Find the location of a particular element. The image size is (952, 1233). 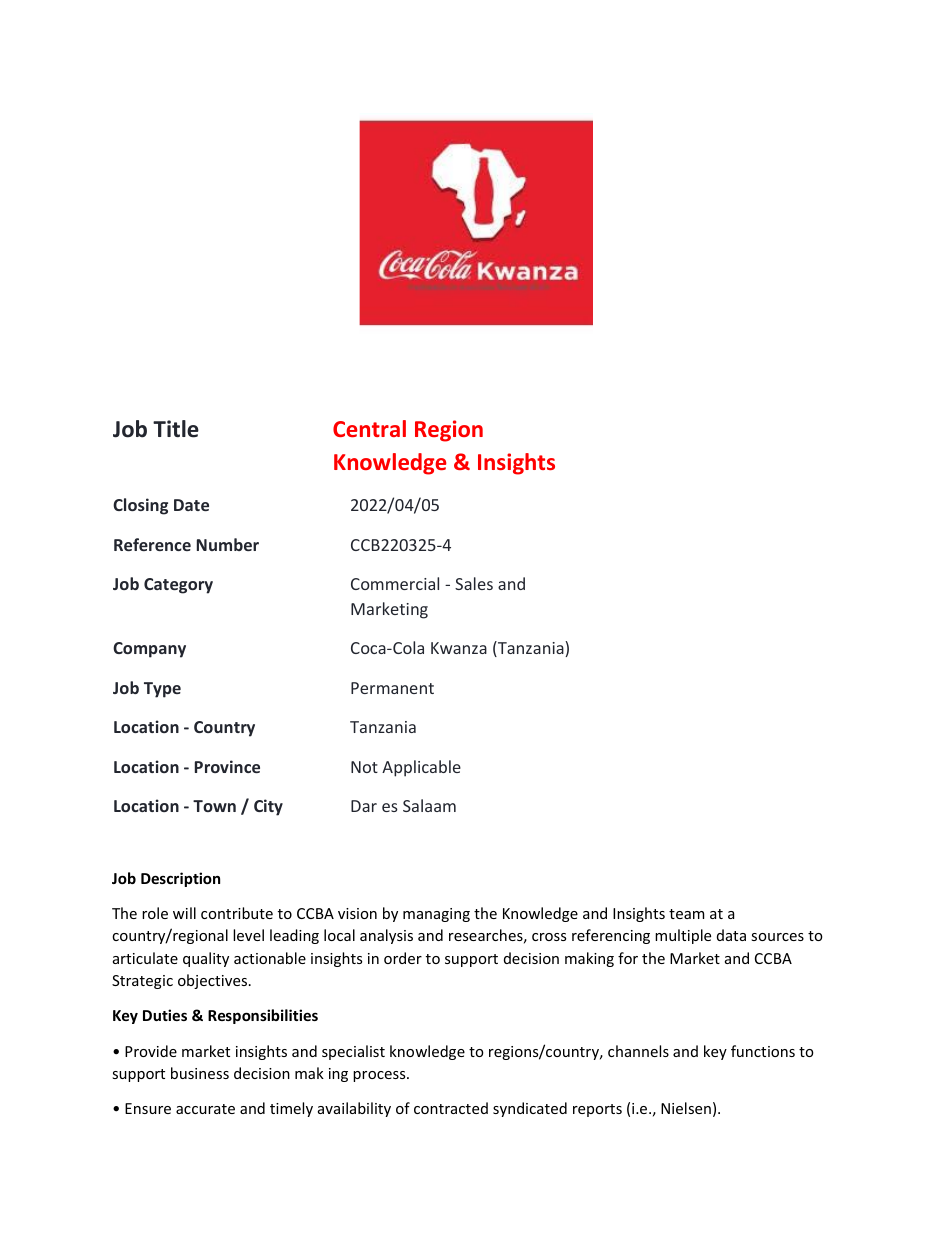

Central is located at coordinates (369, 428).
